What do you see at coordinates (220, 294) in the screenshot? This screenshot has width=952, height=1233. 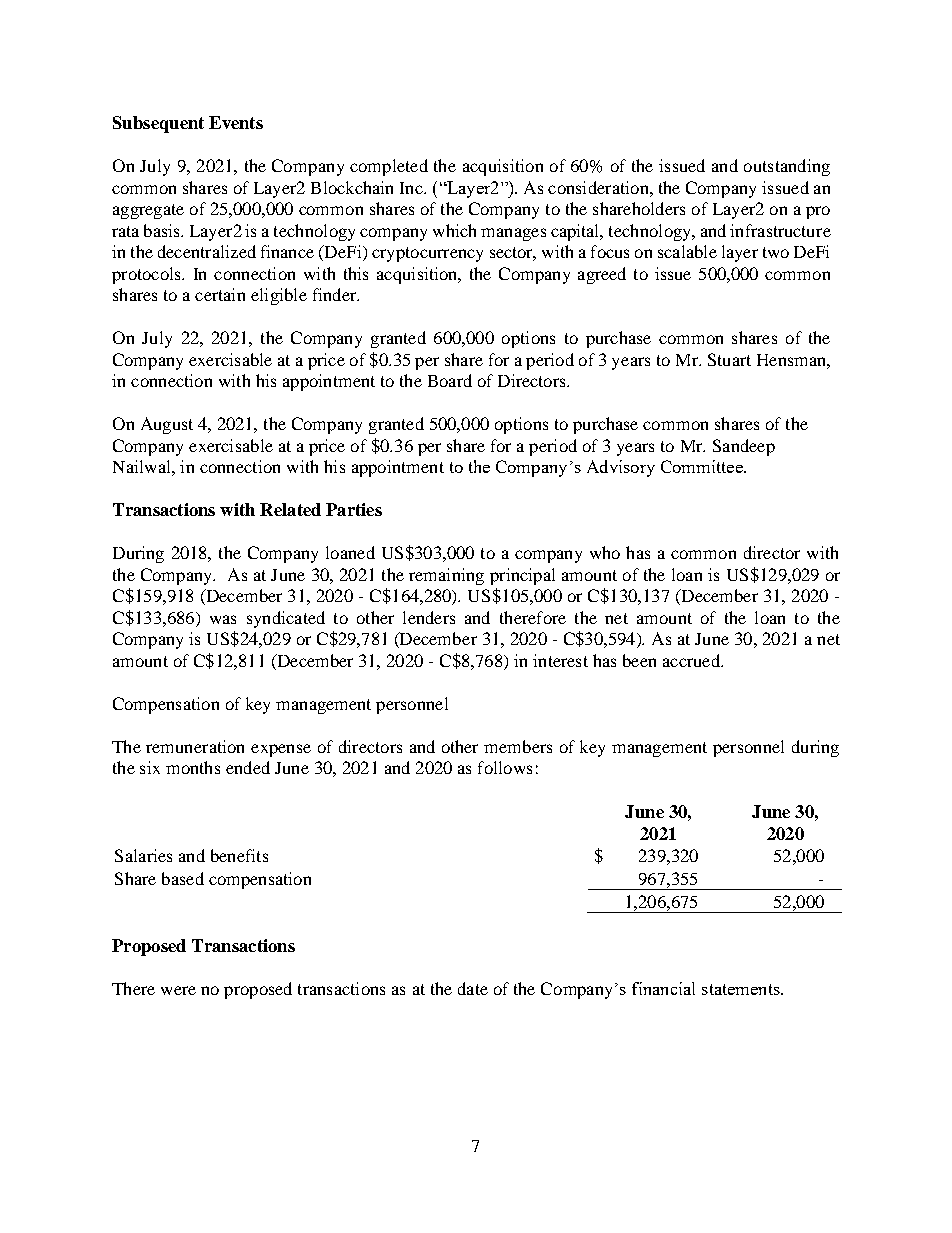 I see `certain` at bounding box center [220, 294].
